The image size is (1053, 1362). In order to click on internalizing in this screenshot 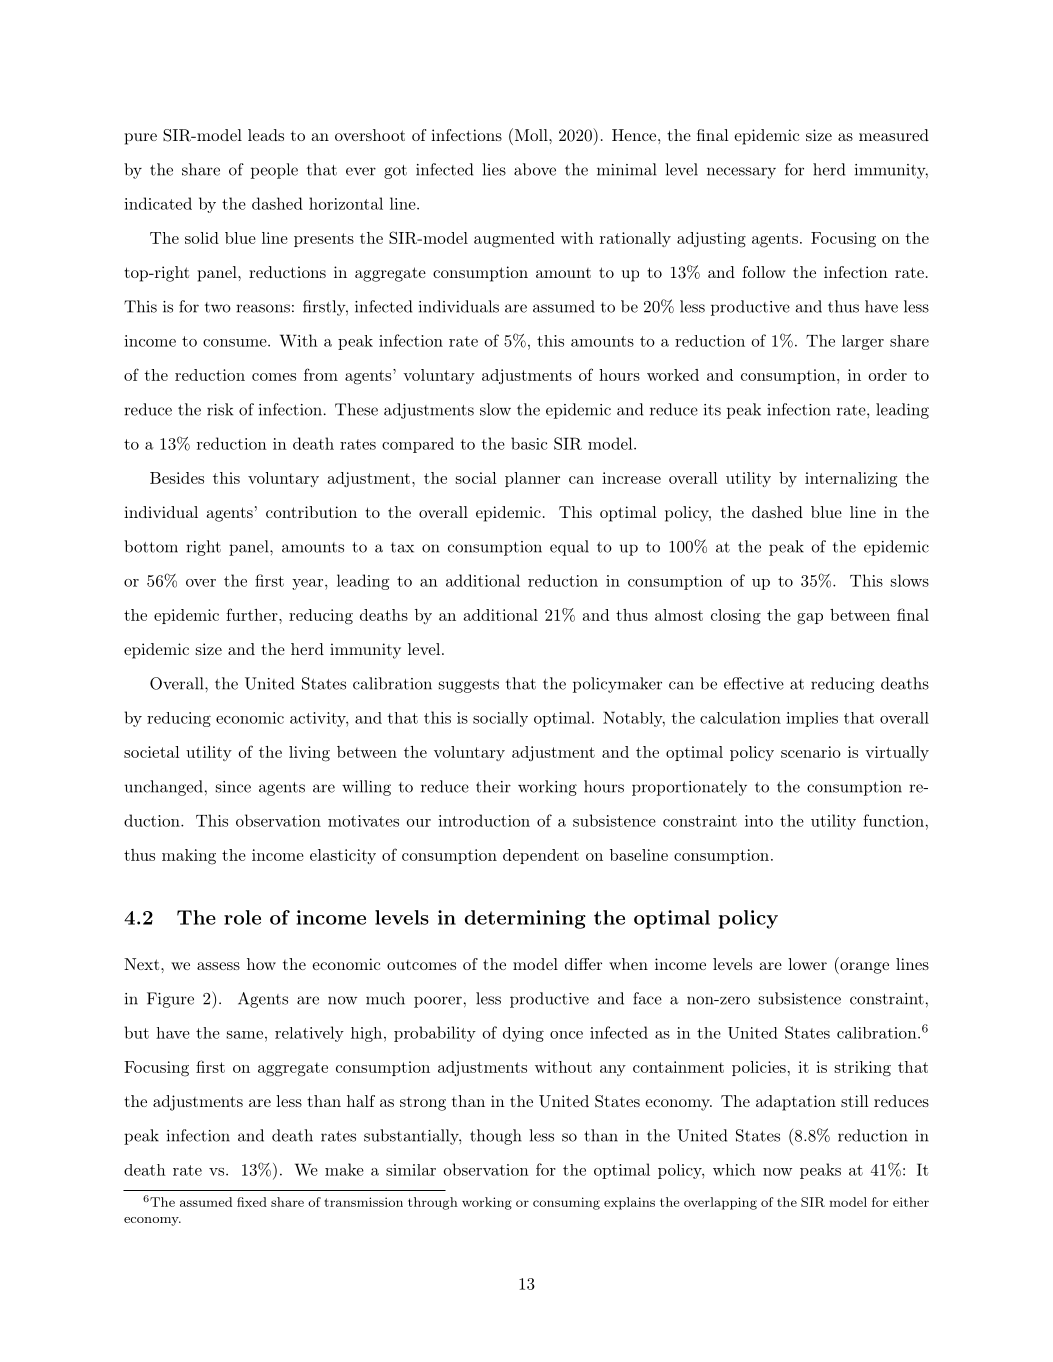, I will do `click(851, 480)`.
